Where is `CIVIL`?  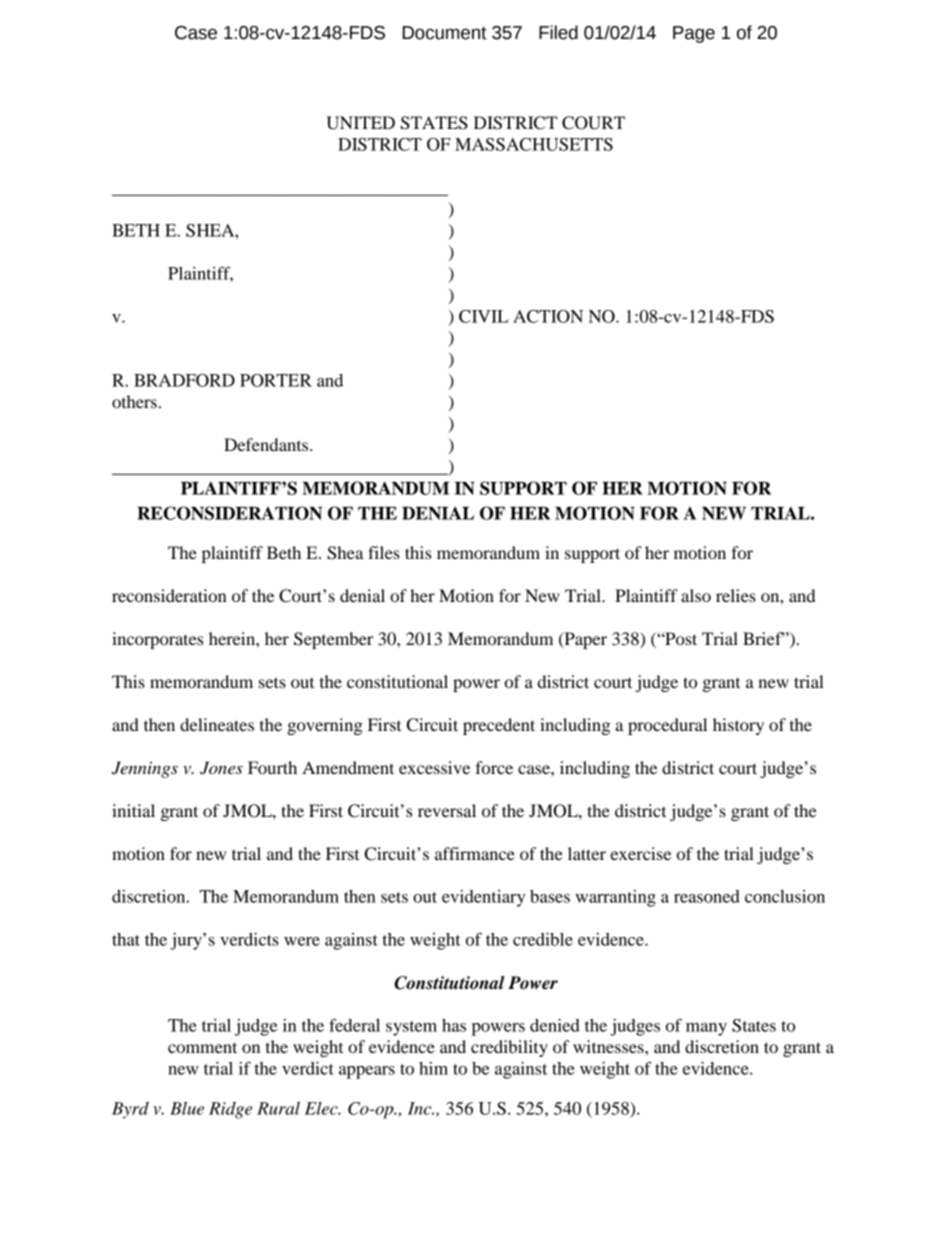
CIVIL is located at coordinates (483, 316).
